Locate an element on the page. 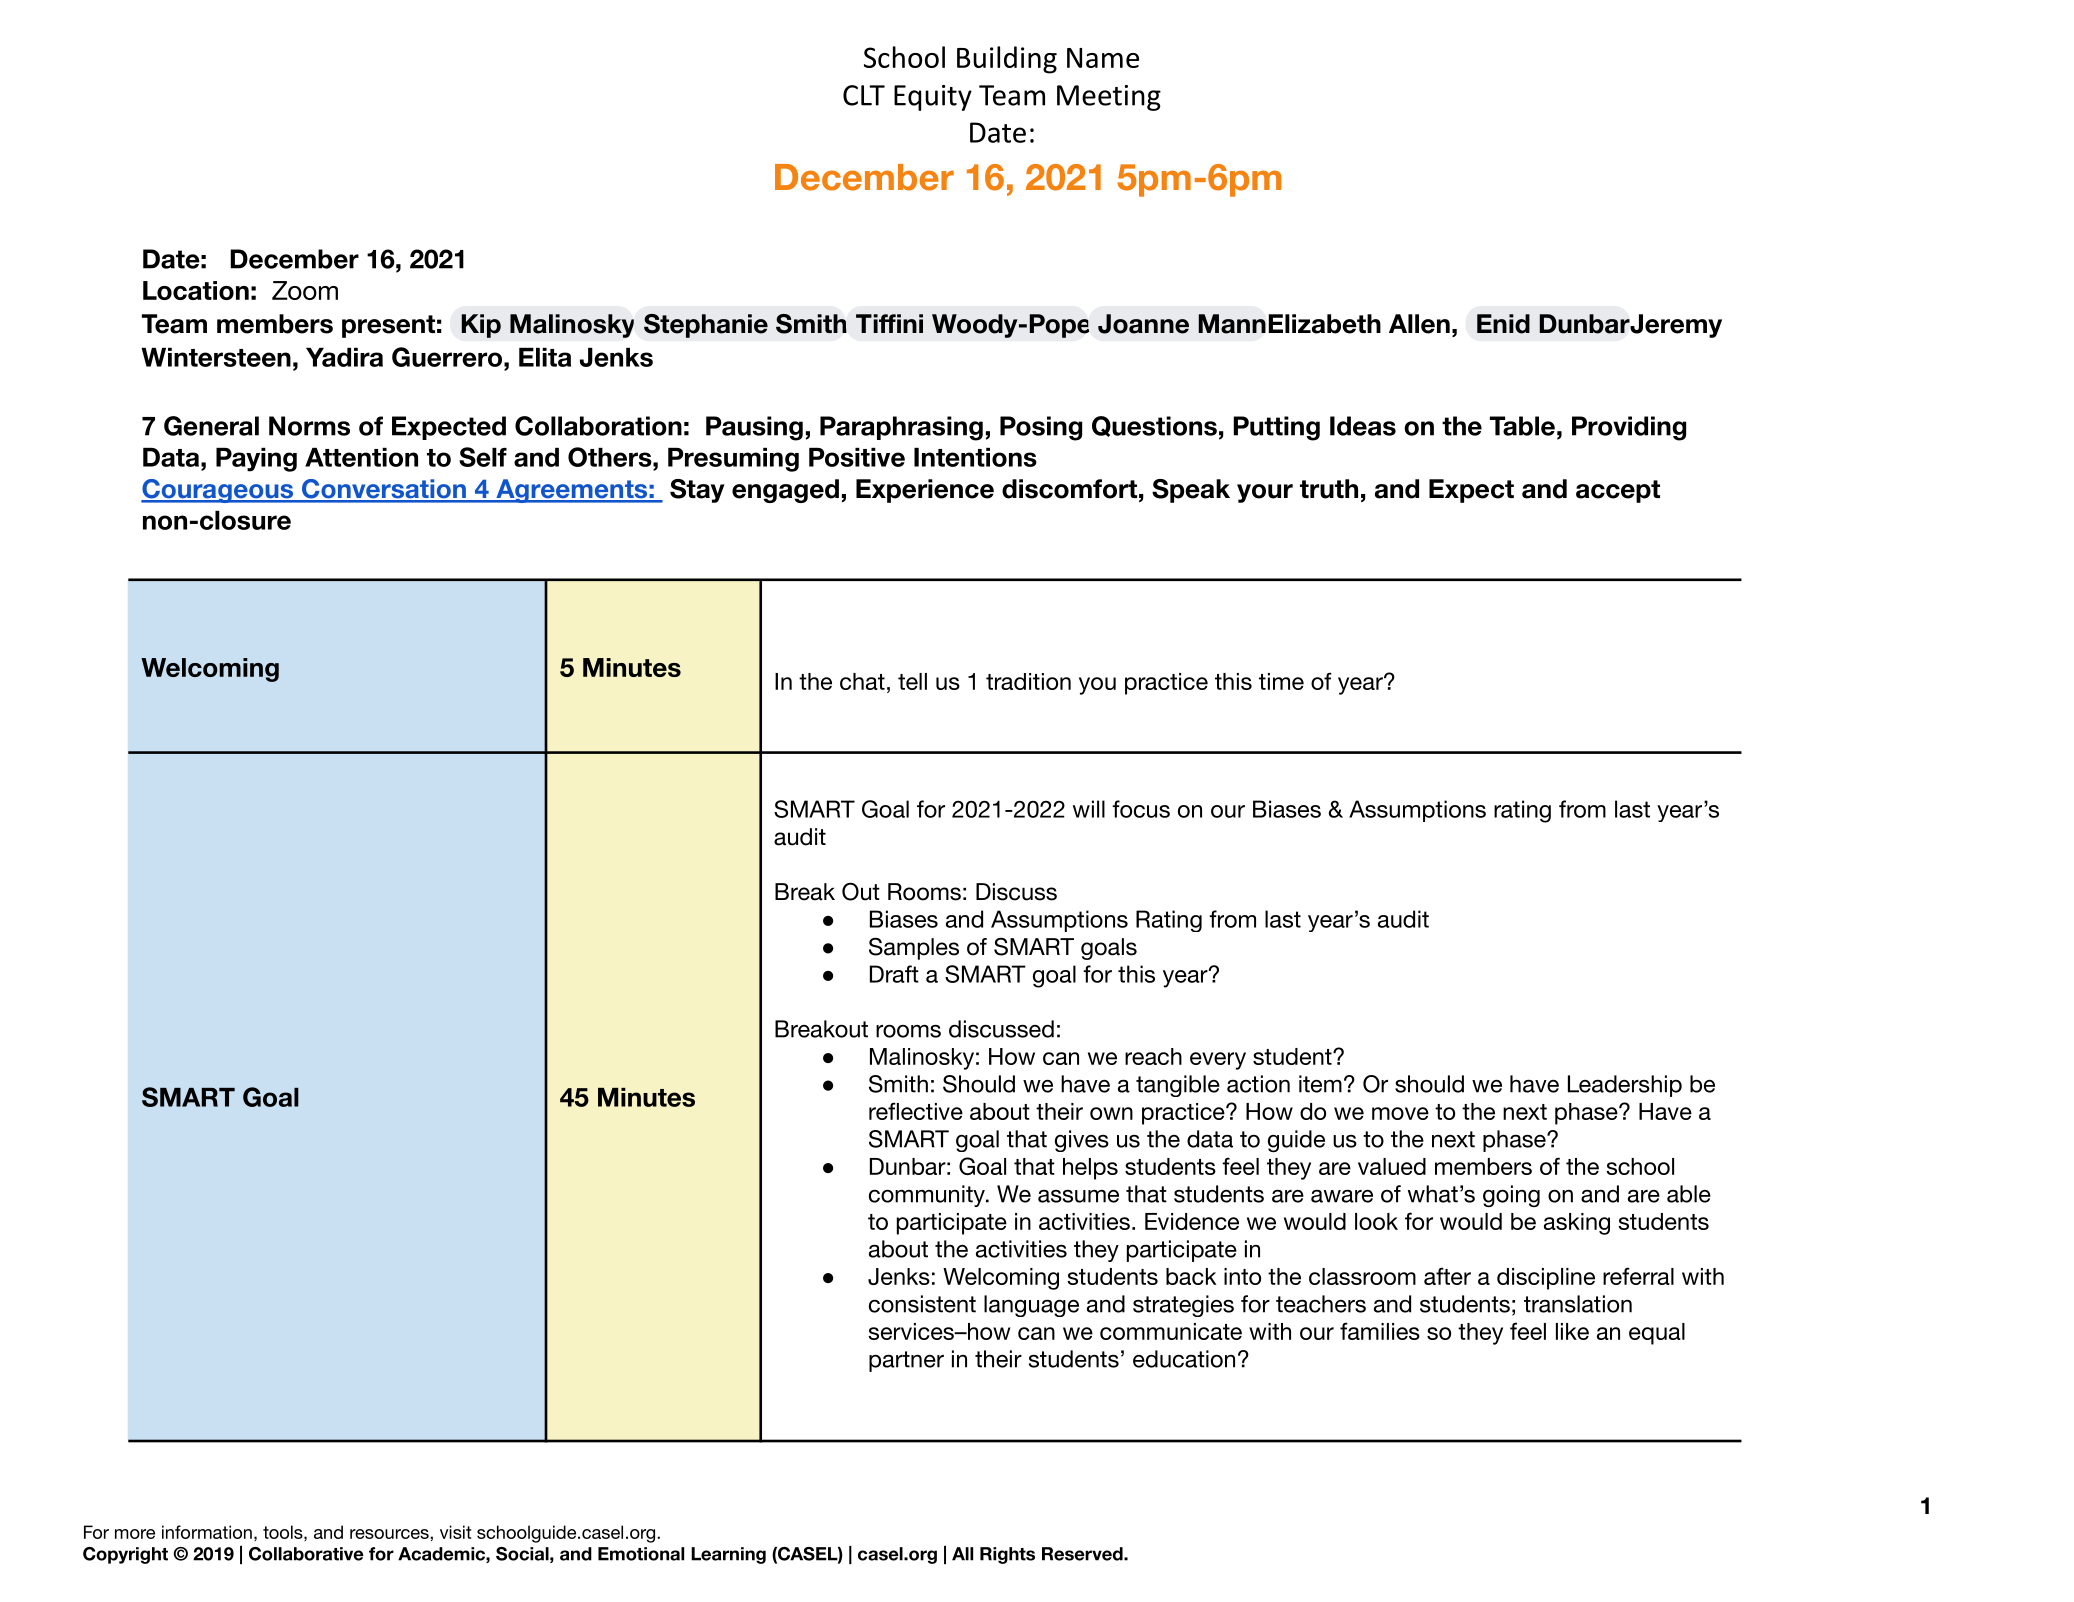  Experience is located at coordinates (925, 491).
